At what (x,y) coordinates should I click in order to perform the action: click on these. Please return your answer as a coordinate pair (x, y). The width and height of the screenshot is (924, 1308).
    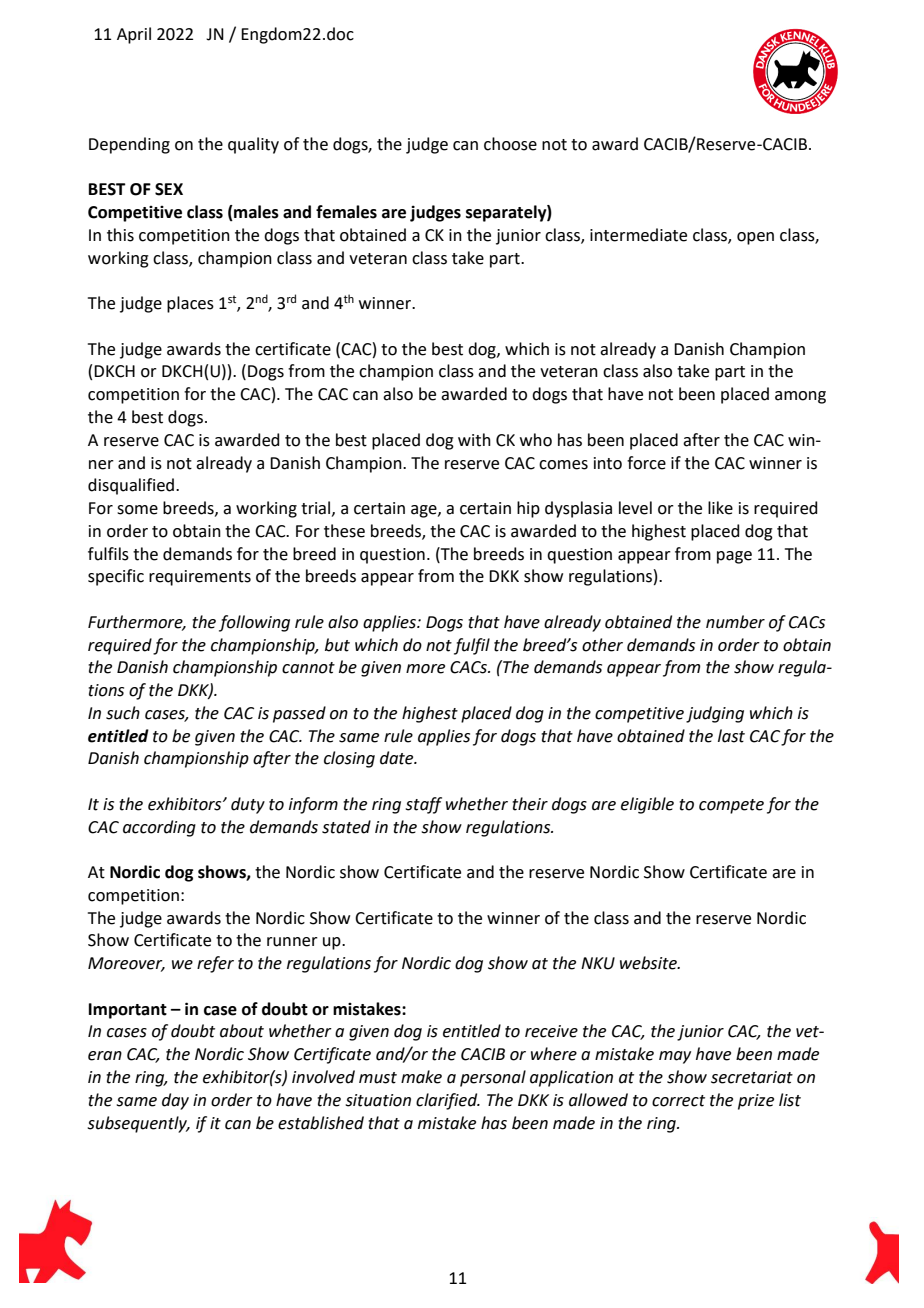
    Looking at the image, I should click on (344, 531).
